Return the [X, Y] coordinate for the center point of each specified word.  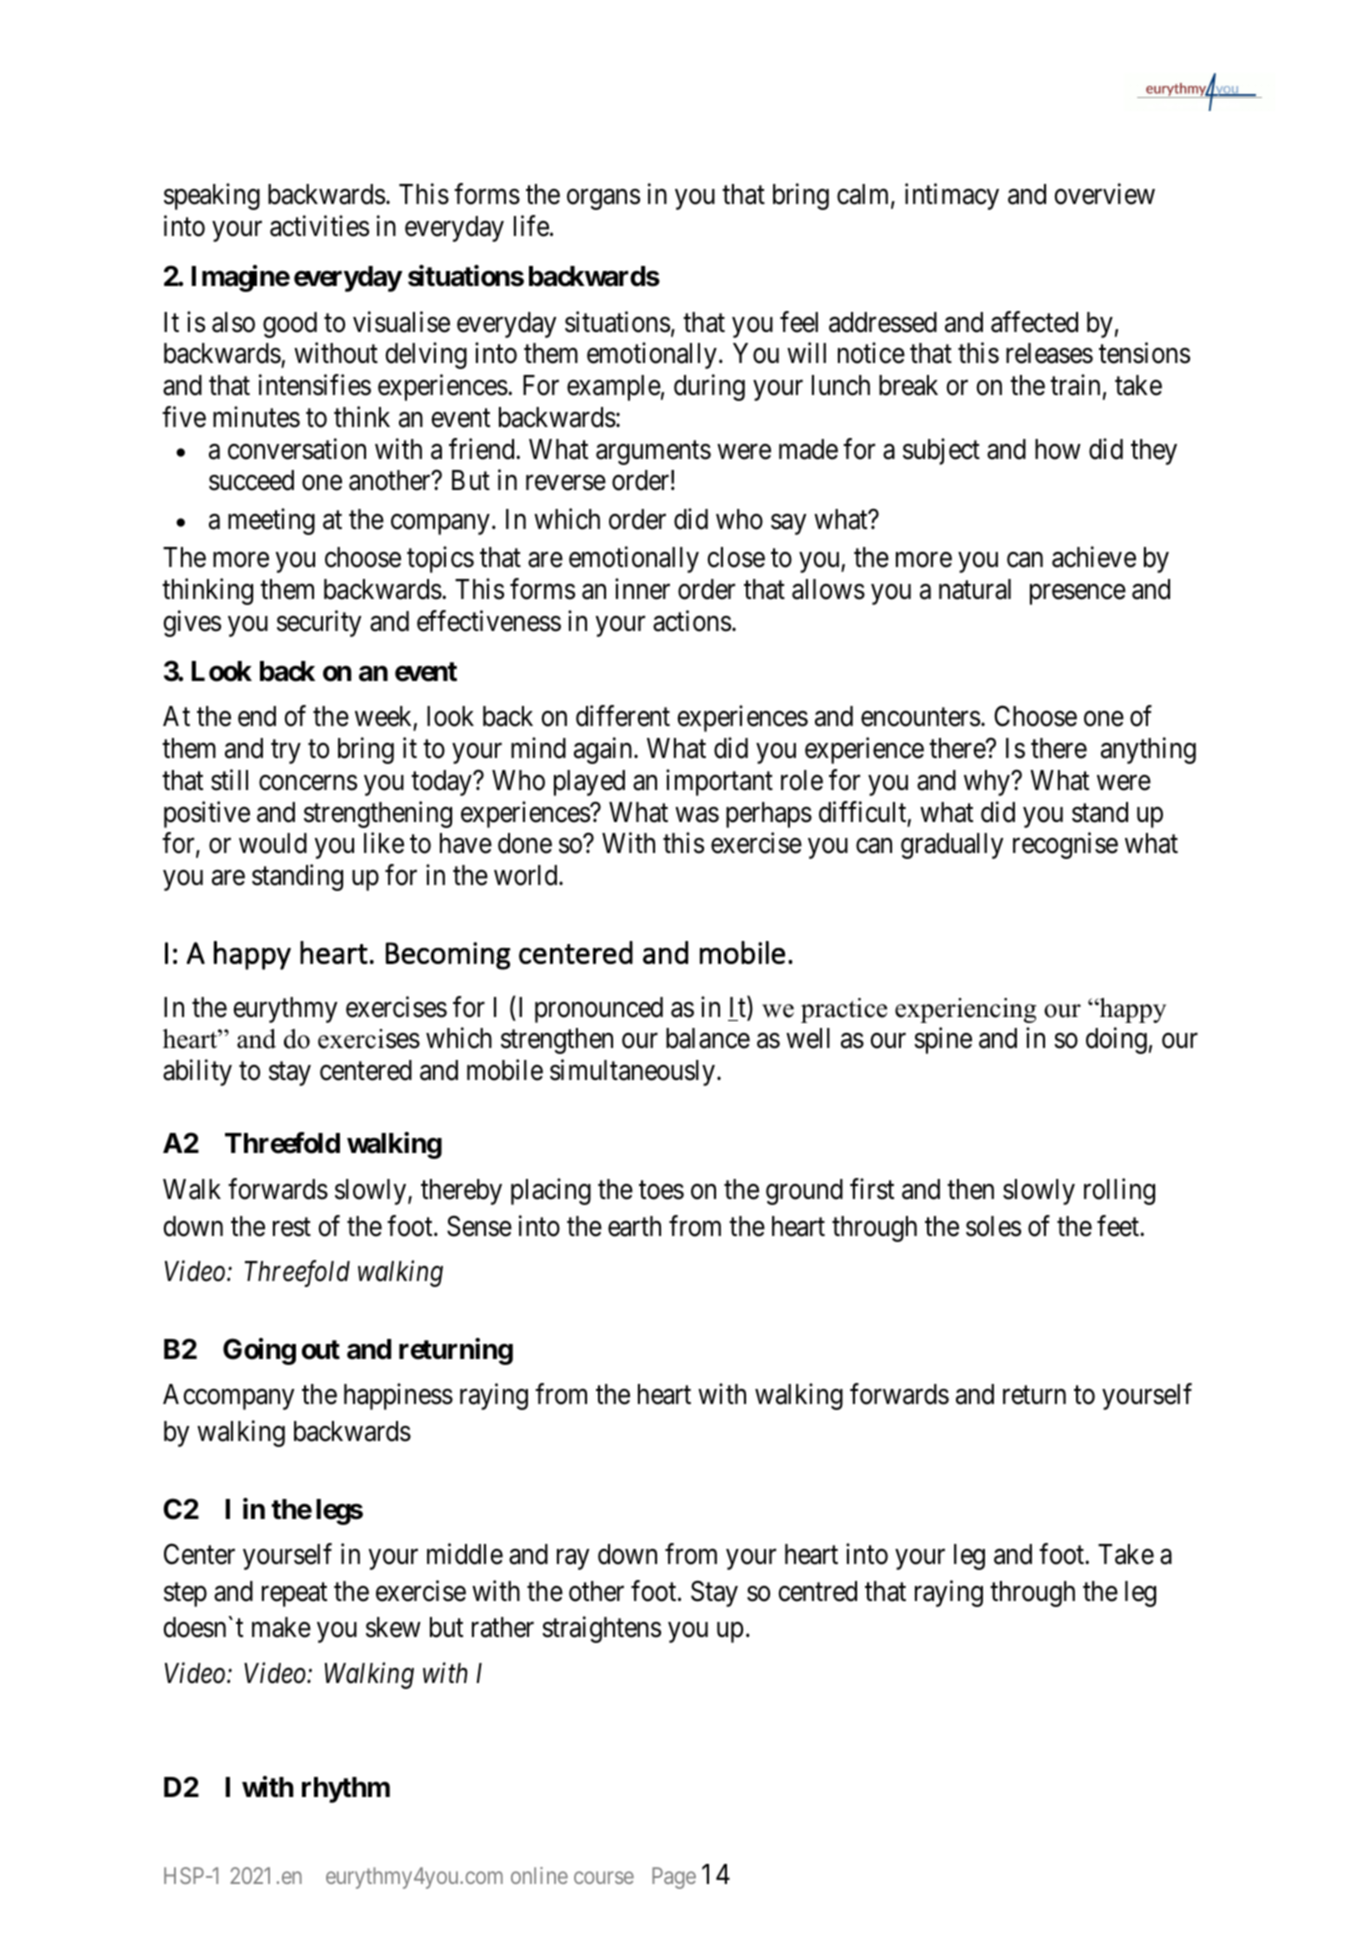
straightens [601, 1629]
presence [1078, 594]
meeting [271, 521]
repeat [294, 1595]
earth [634, 1226]
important [719, 782]
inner [642, 589]
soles [993, 1226]
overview [1104, 194]
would [273, 843]
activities [319, 226]
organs [603, 200]
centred [817, 1591]
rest [292, 1227]
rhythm [346, 1790]
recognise [1065, 845]
